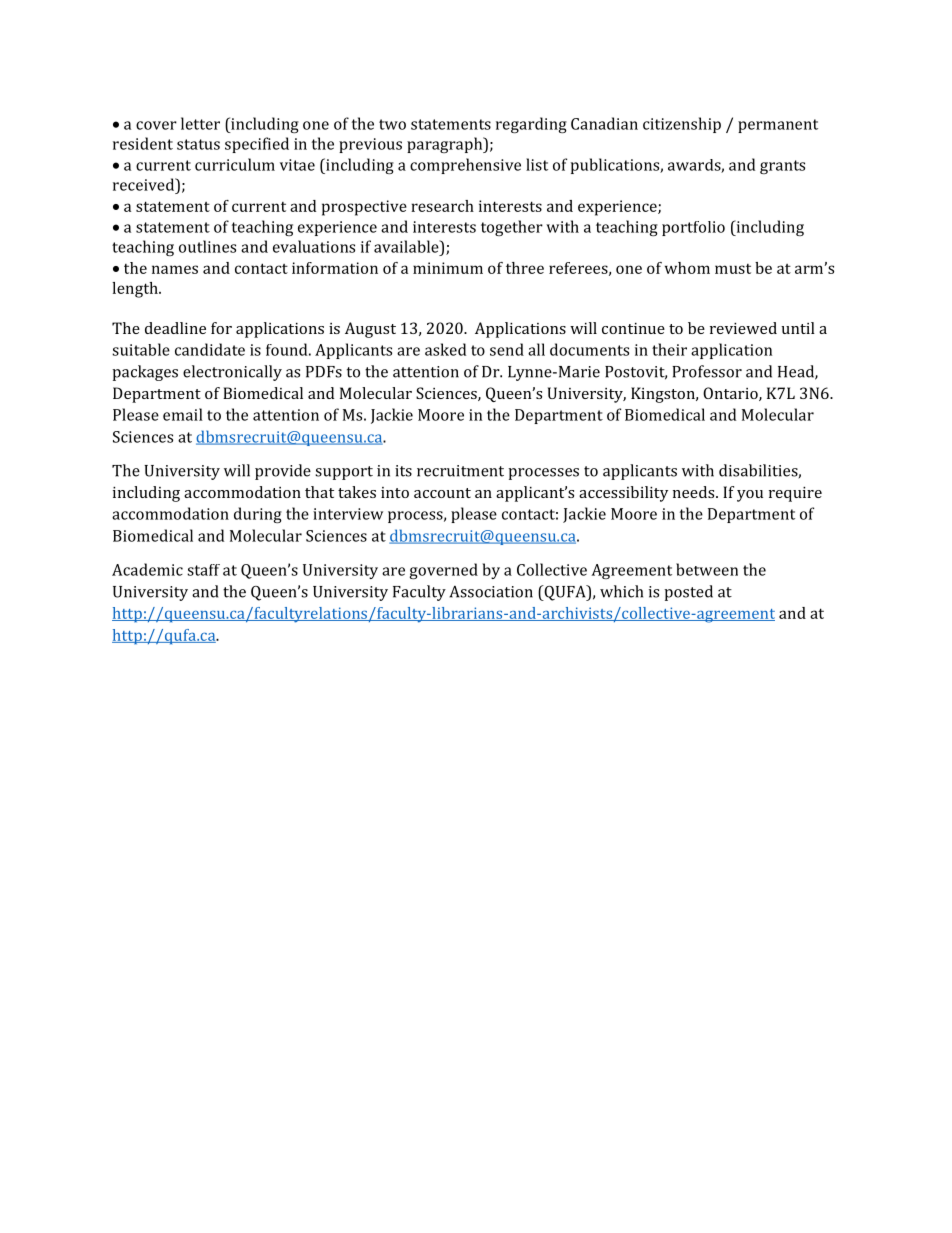 This screenshot has width=952, height=1233. Describe the element at coordinates (203, 570) in the screenshot. I see `staff` at that location.
